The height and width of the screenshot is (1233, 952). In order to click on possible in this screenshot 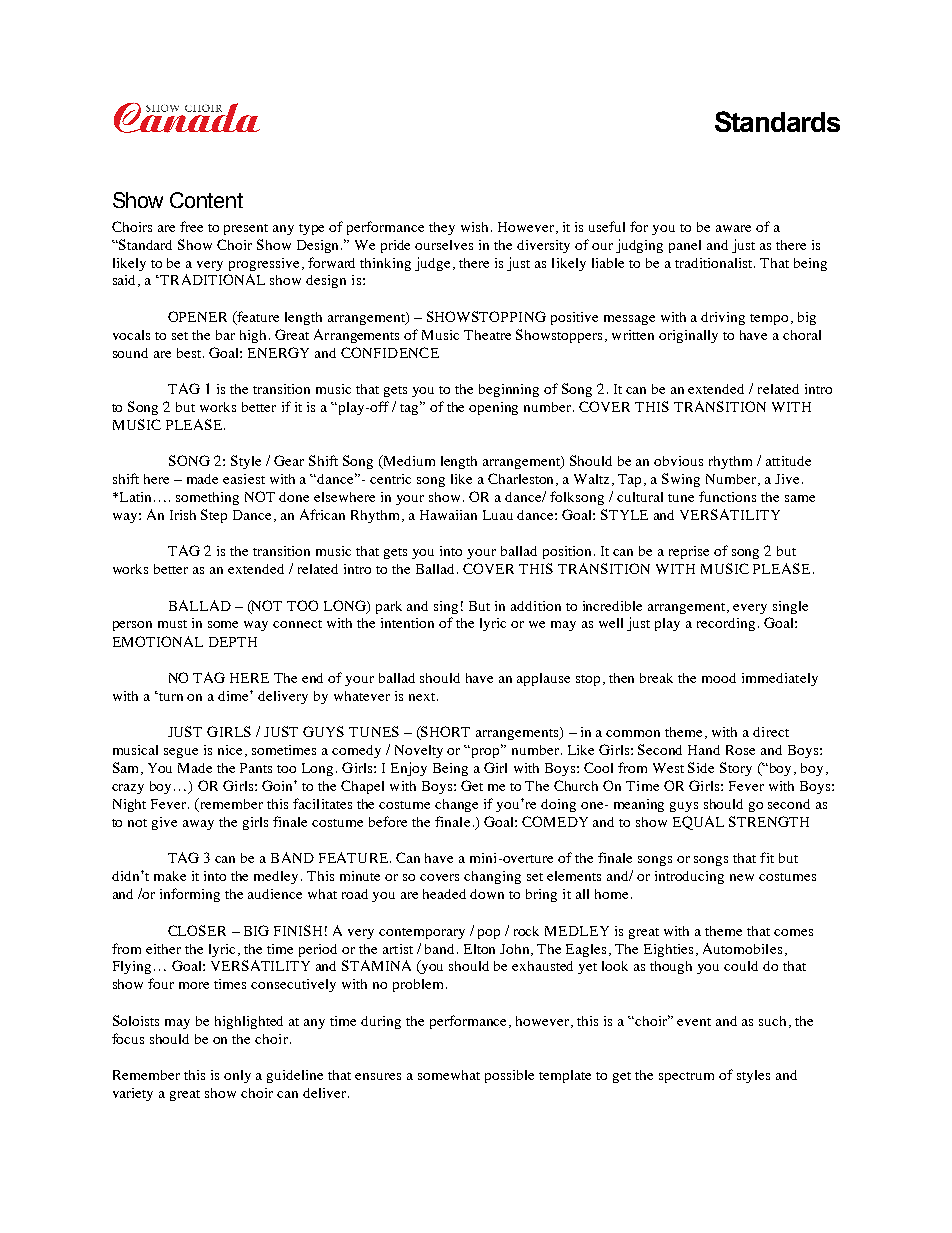, I will do `click(509, 1076)`.
